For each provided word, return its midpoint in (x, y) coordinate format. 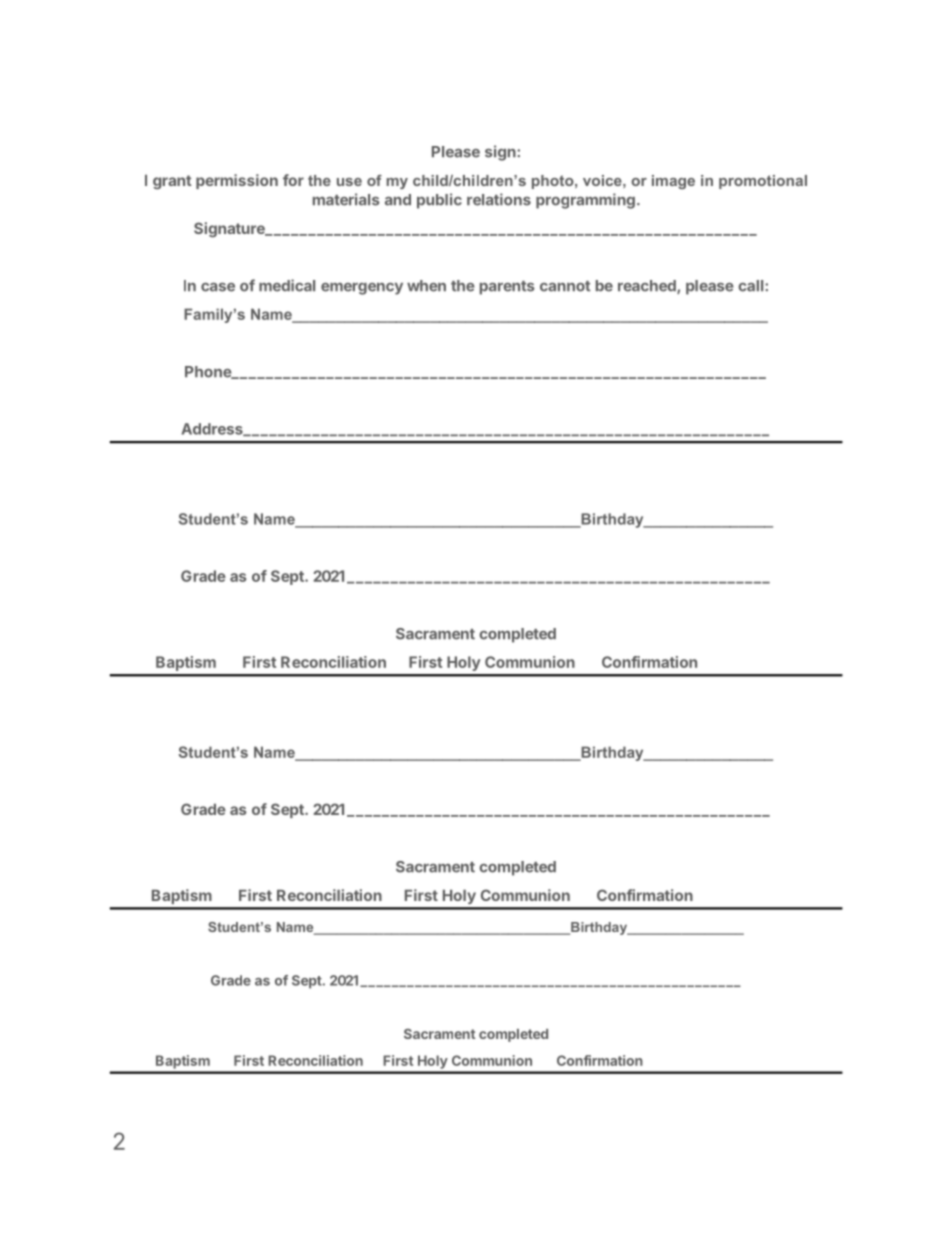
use (349, 182)
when (426, 286)
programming (585, 201)
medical (287, 285)
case (218, 287)
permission (237, 181)
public (439, 201)
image (673, 182)
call (752, 286)
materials (346, 199)
